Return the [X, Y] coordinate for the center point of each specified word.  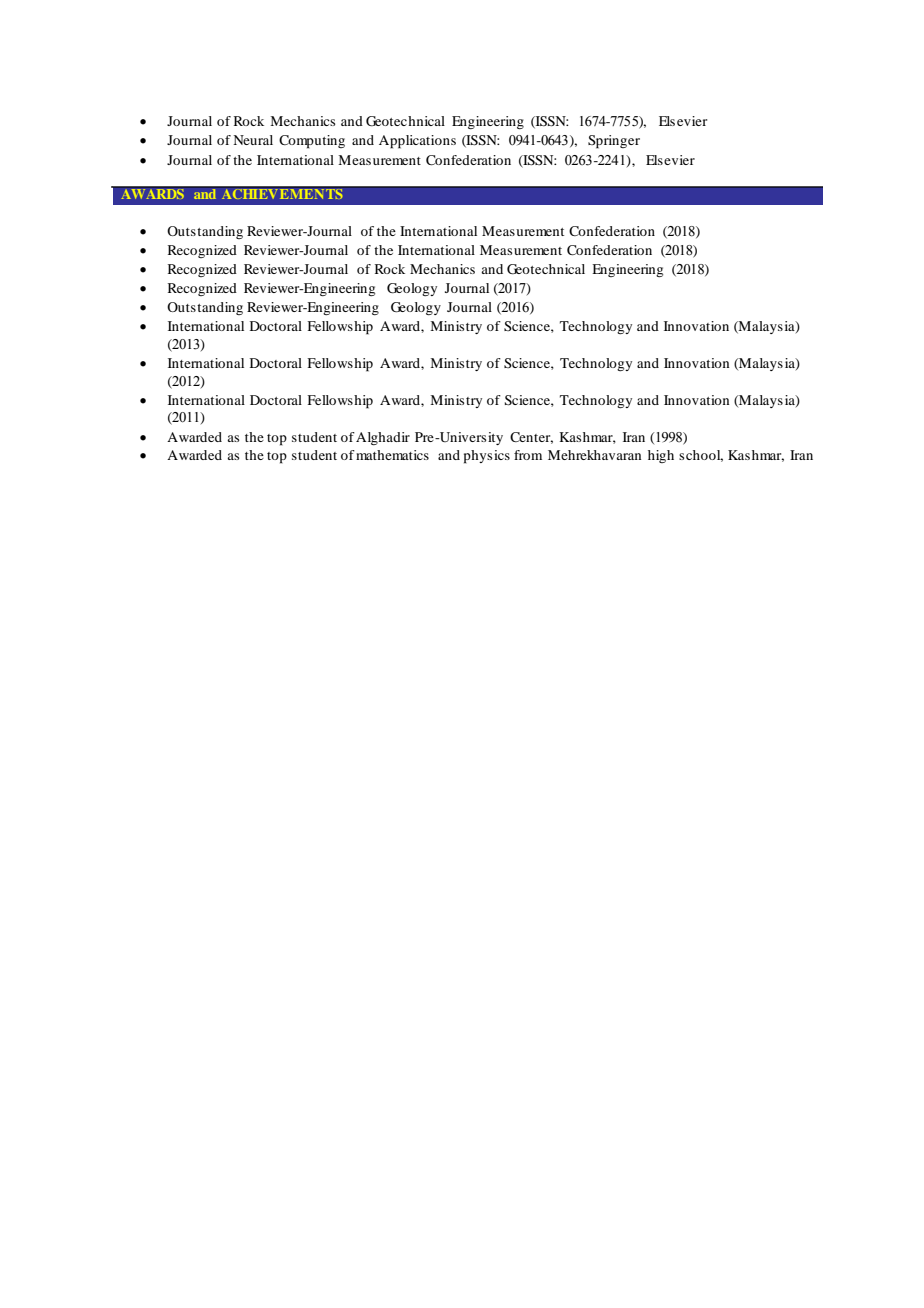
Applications [417, 142]
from [528, 455]
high [661, 456]
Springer [614, 142]
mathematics [392, 455]
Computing [312, 142]
